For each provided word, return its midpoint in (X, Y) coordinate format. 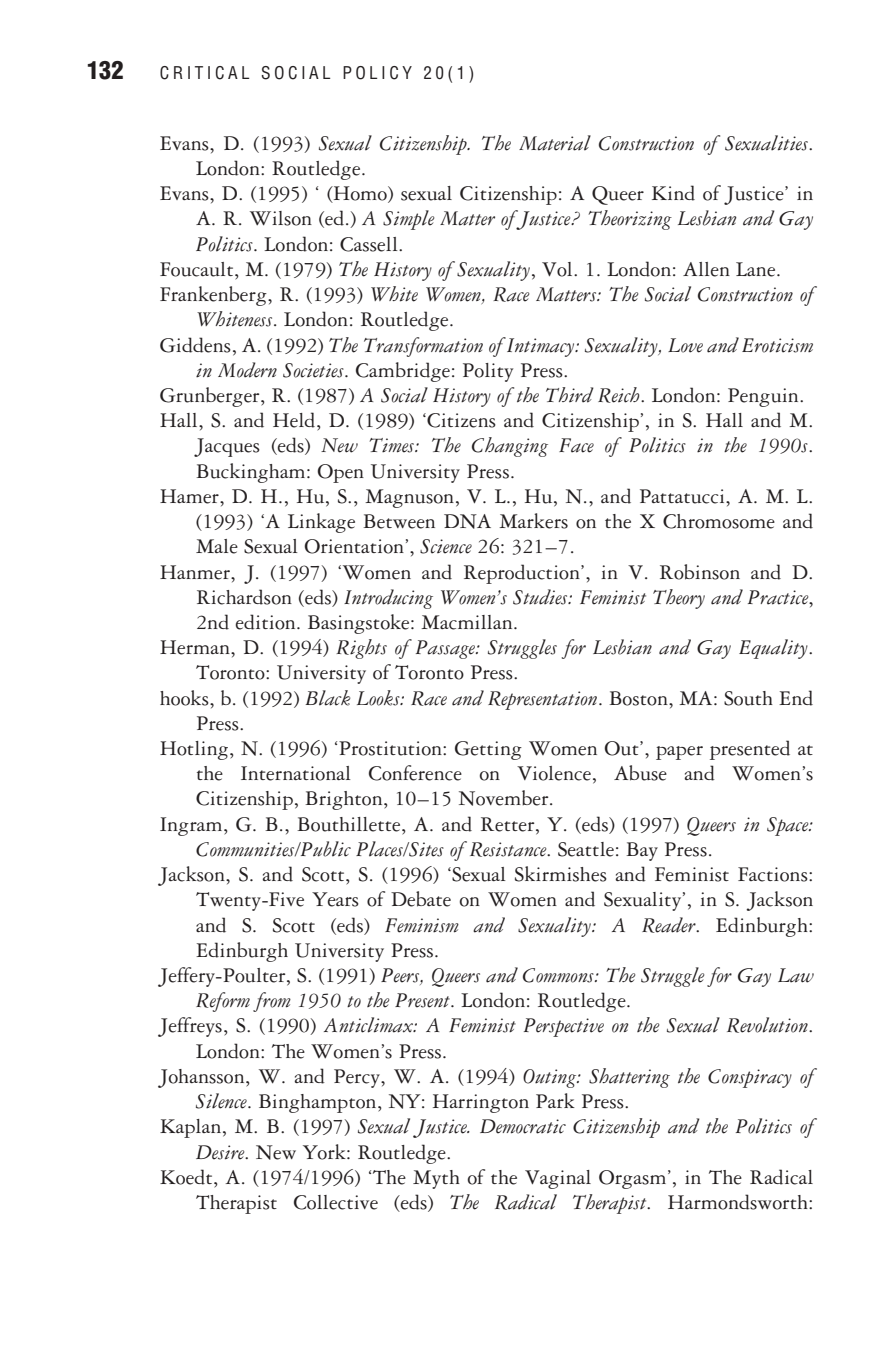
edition (267, 622)
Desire (221, 1152)
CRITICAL (204, 73)
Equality (774, 649)
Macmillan (468, 622)
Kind (673, 193)
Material (555, 143)
